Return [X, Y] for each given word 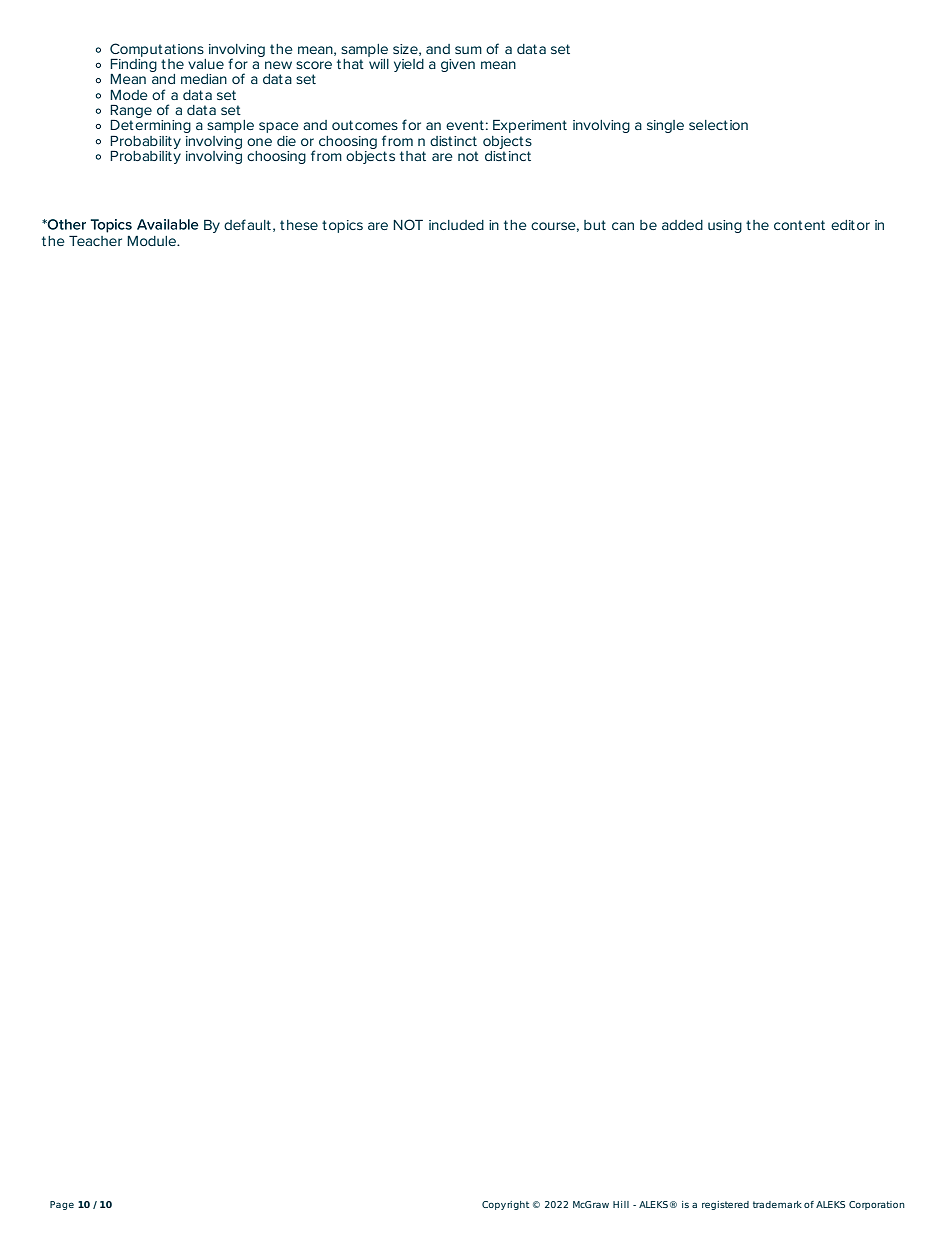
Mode [129, 95]
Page [62, 1205]
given [458, 65]
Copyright [505, 1205]
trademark [777, 1204]
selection [718, 125]
